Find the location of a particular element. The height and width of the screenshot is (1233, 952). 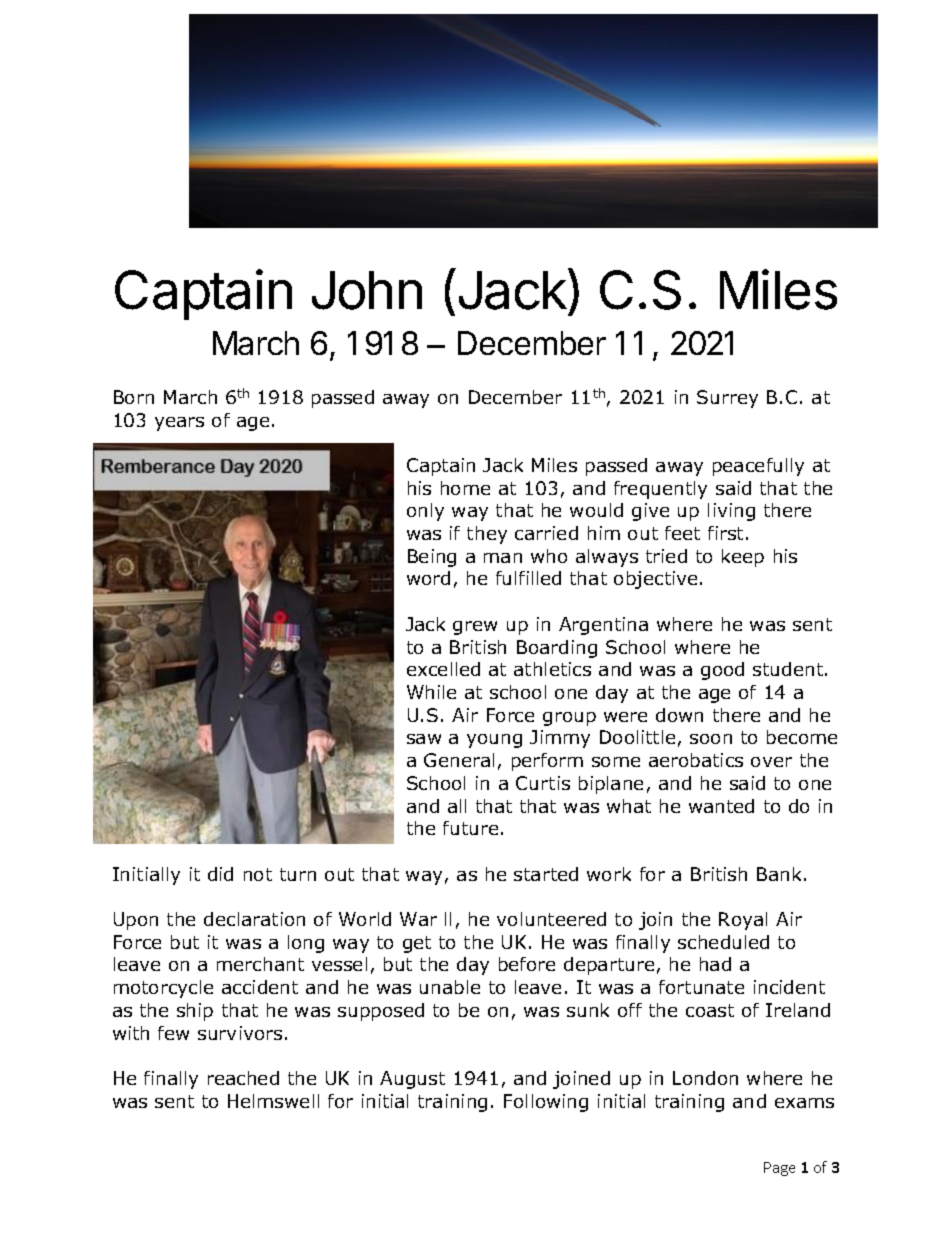

unable is located at coordinates (450, 987).
